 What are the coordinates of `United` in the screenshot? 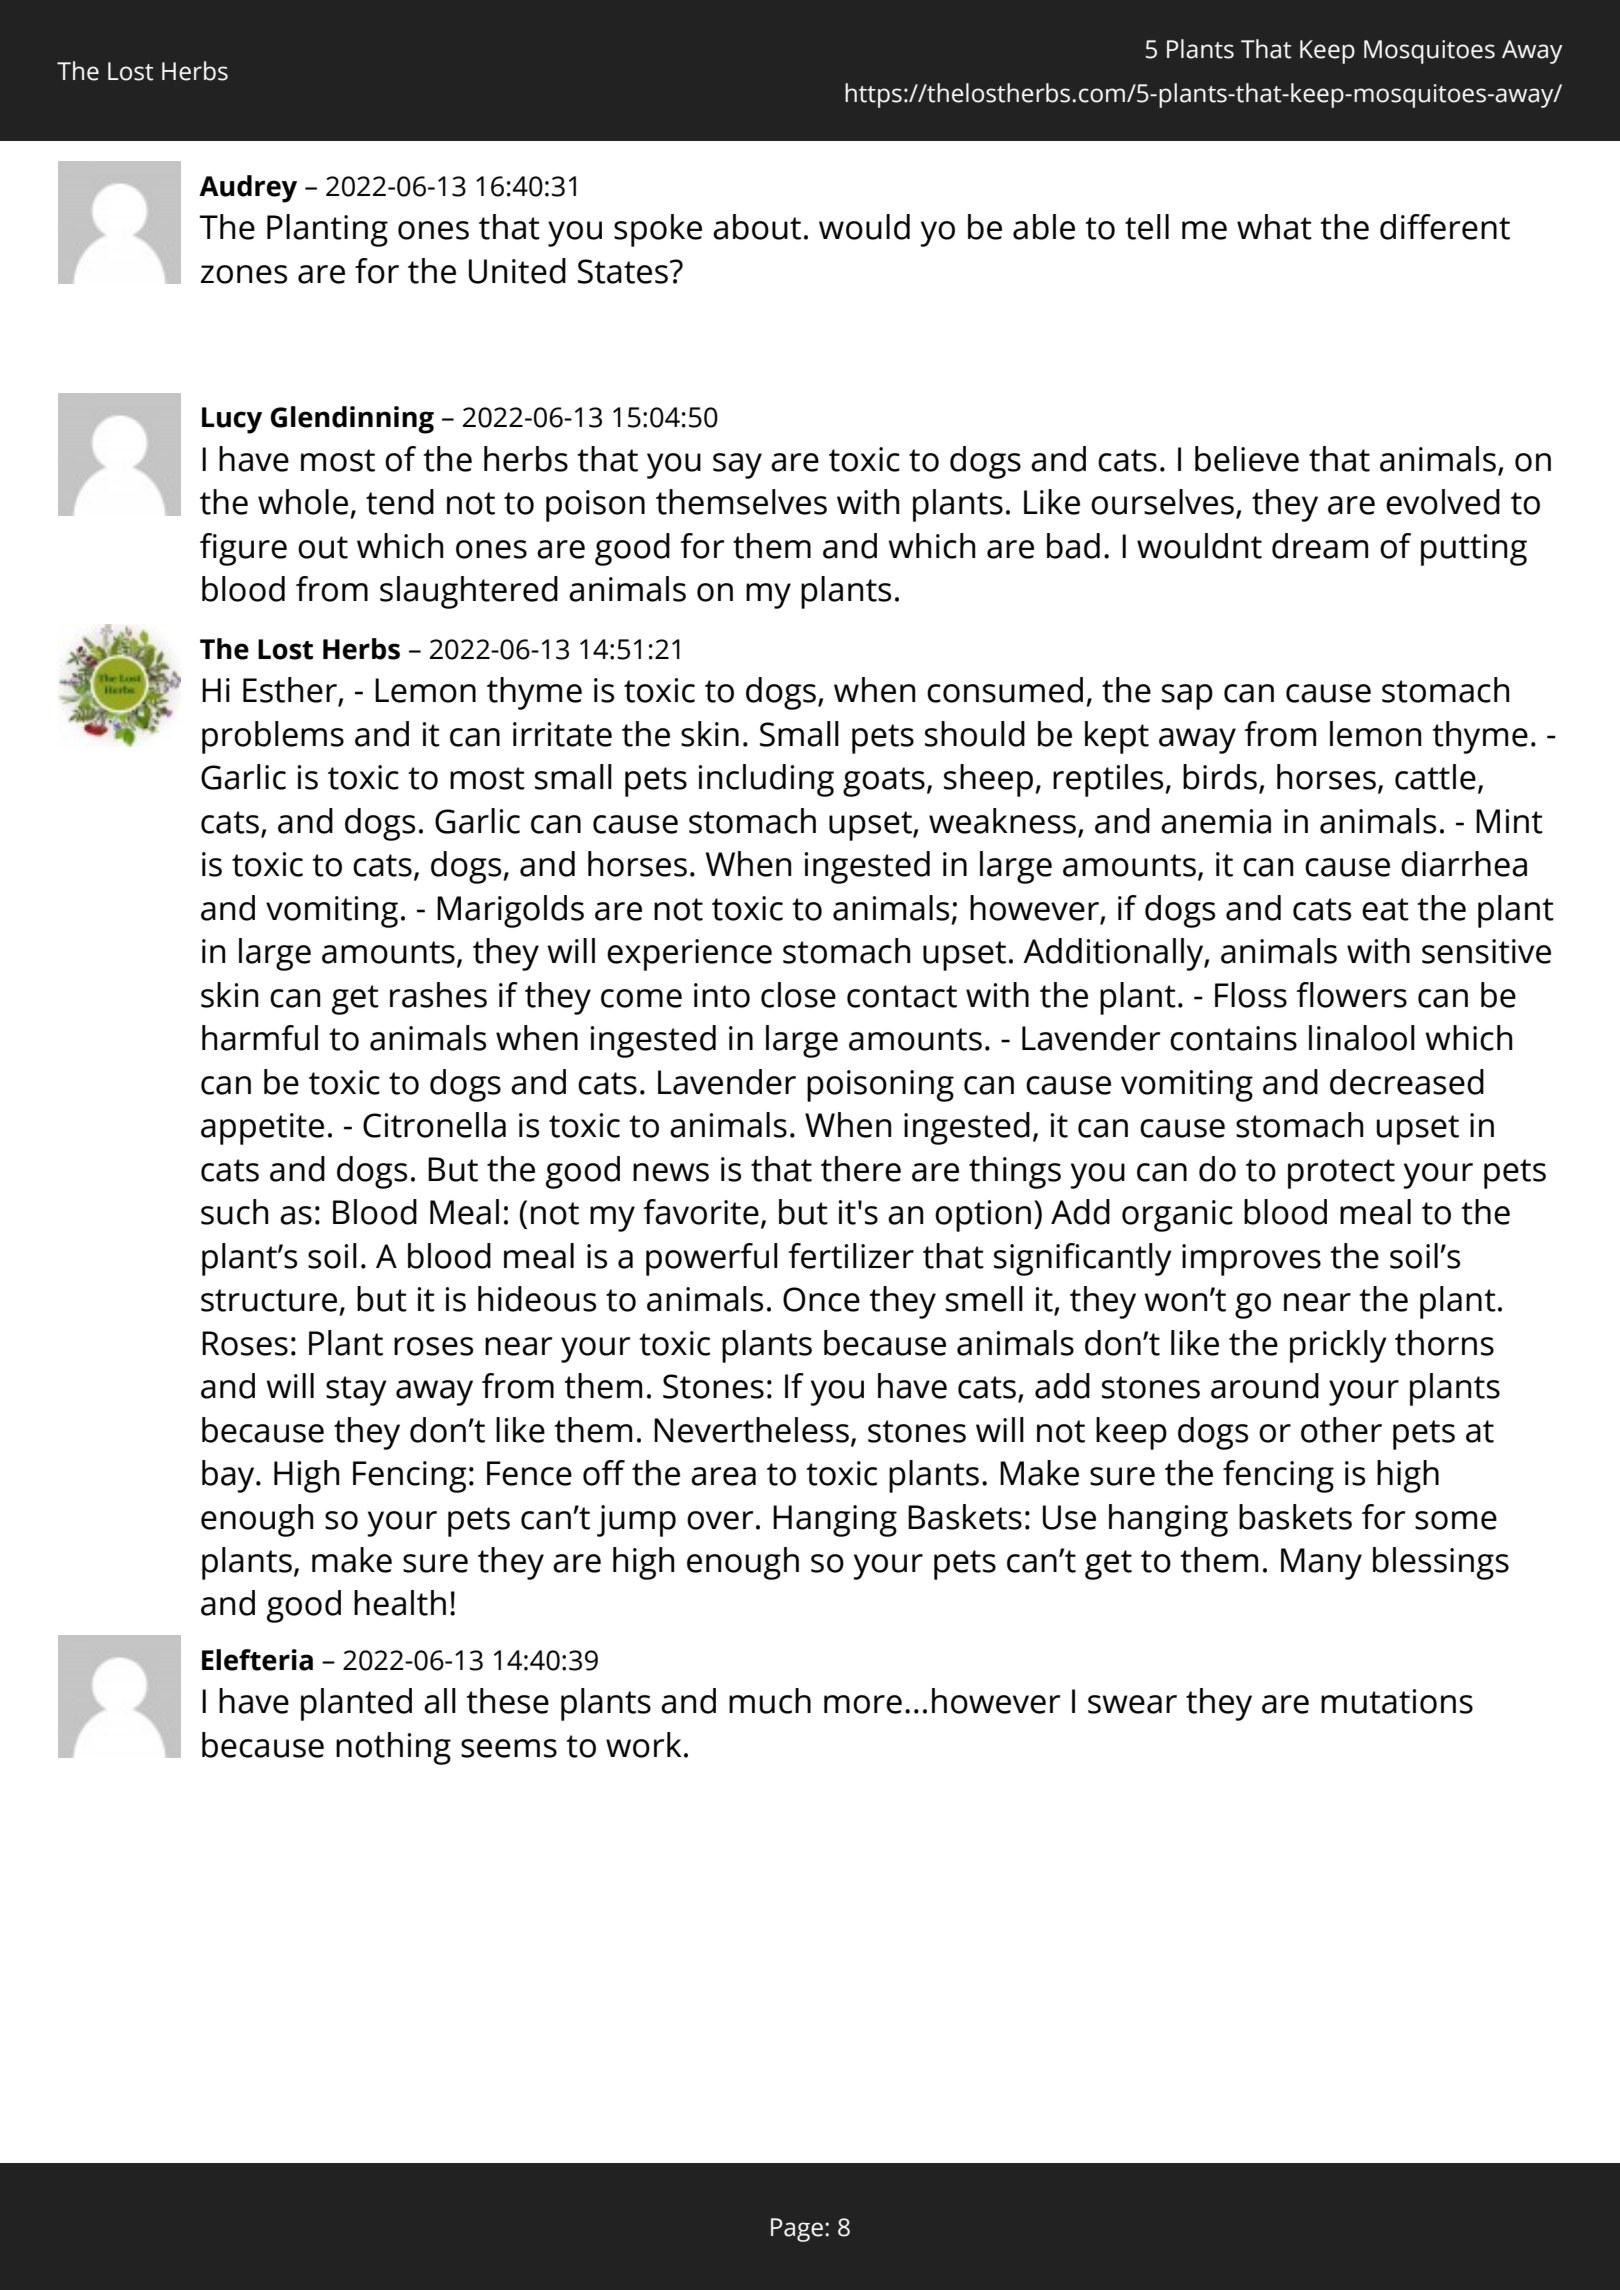 It's located at (517, 271).
